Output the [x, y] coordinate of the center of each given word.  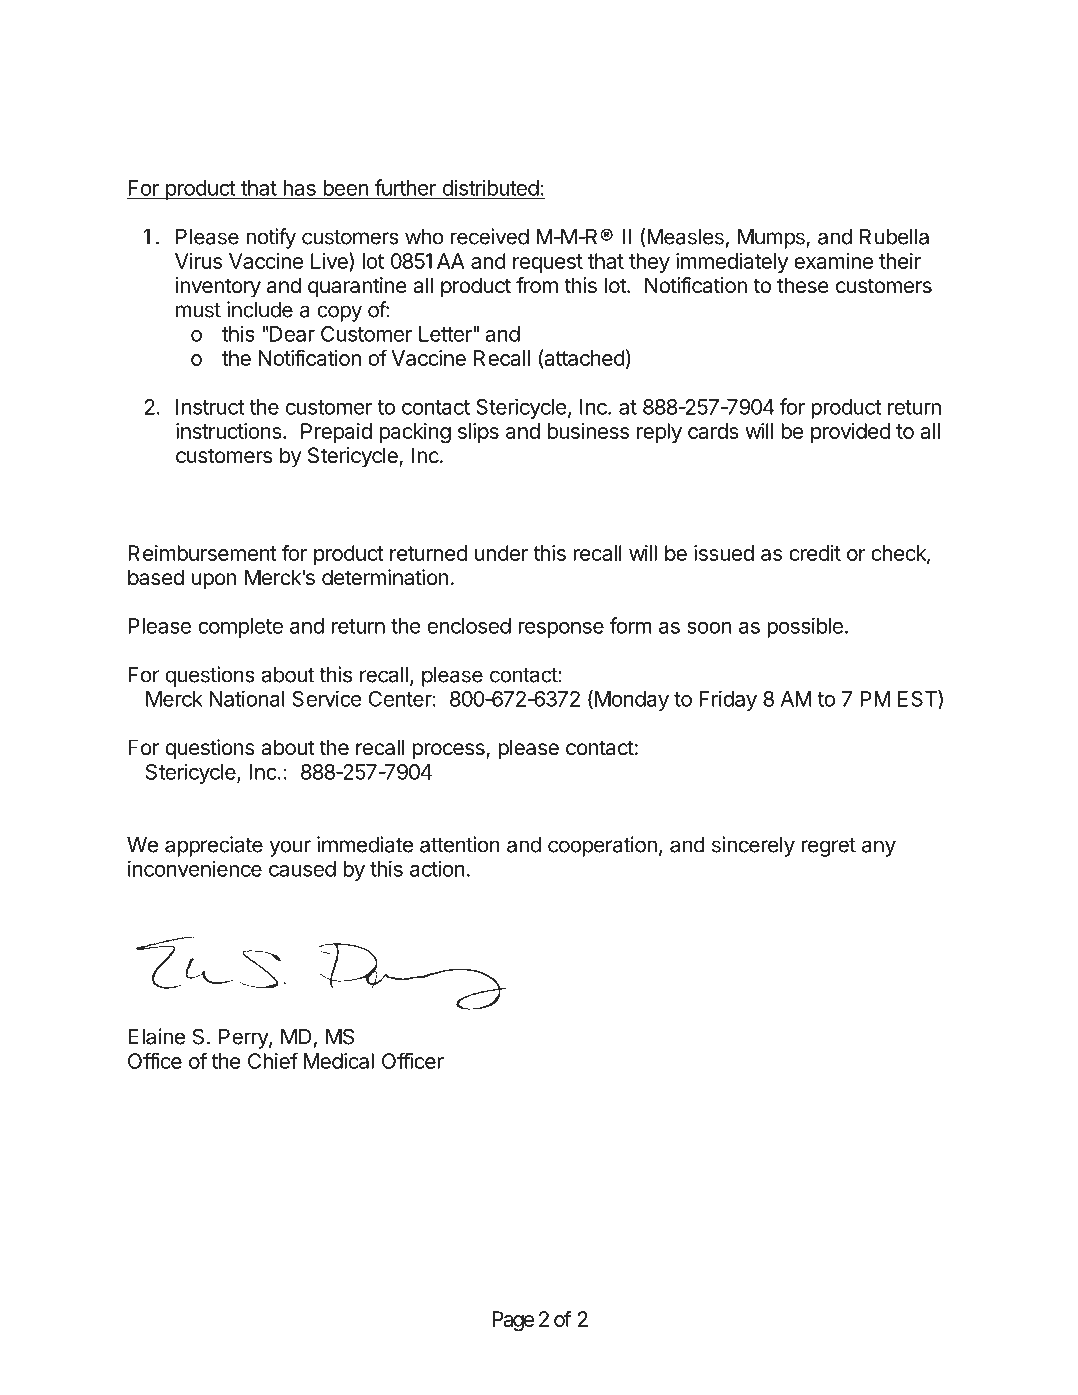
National [247, 698]
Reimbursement [202, 553]
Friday [728, 700]
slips [478, 433]
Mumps [772, 239]
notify [271, 238]
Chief [273, 1060]
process [450, 751]
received [490, 236]
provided [850, 433]
